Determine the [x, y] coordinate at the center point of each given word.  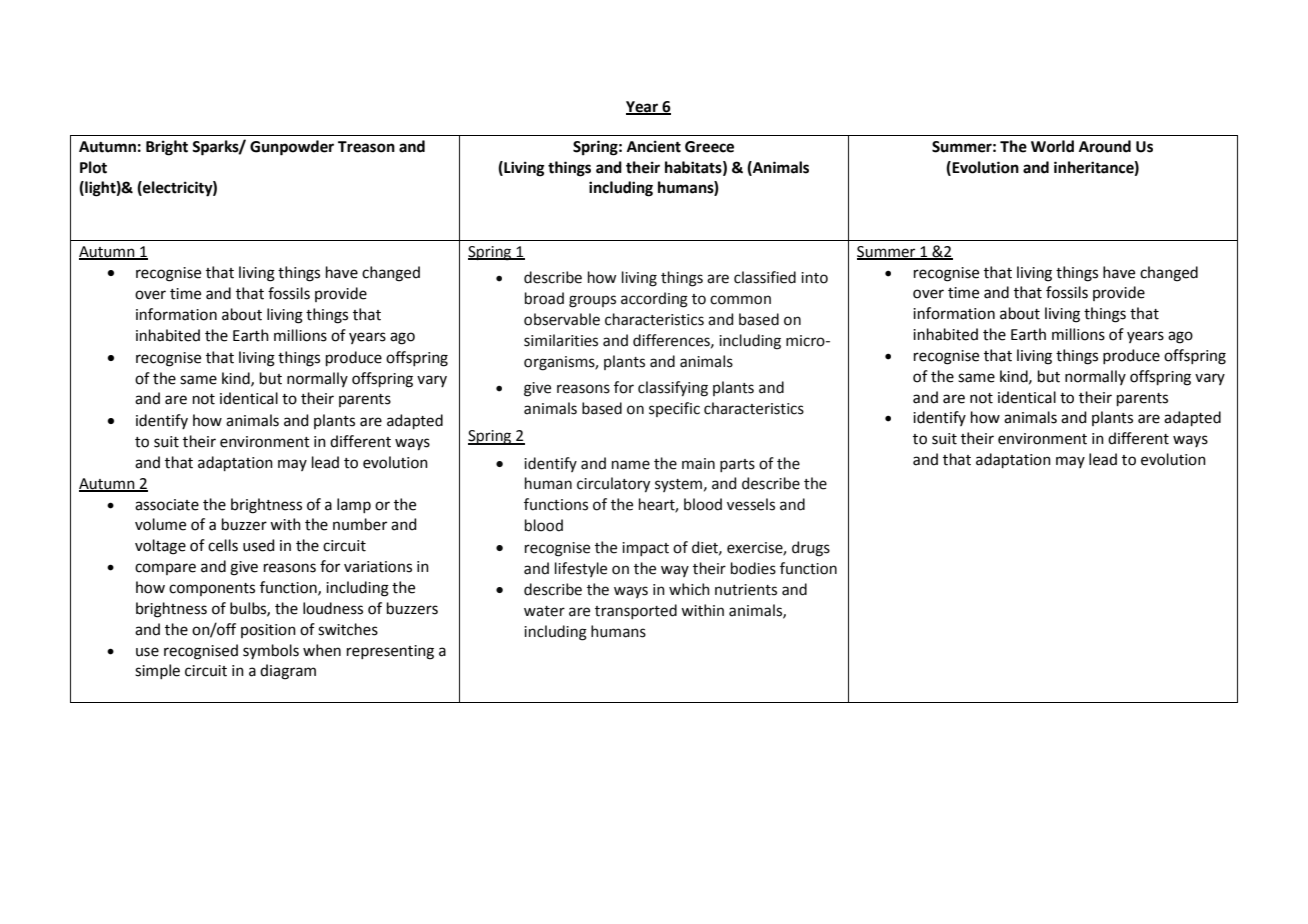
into [814, 278]
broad [544, 298]
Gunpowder [292, 148]
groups [592, 301]
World [1052, 146]
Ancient [654, 146]
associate [167, 505]
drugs [811, 549]
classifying [673, 389]
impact [645, 549]
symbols [271, 651]
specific [674, 409]
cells [223, 545]
